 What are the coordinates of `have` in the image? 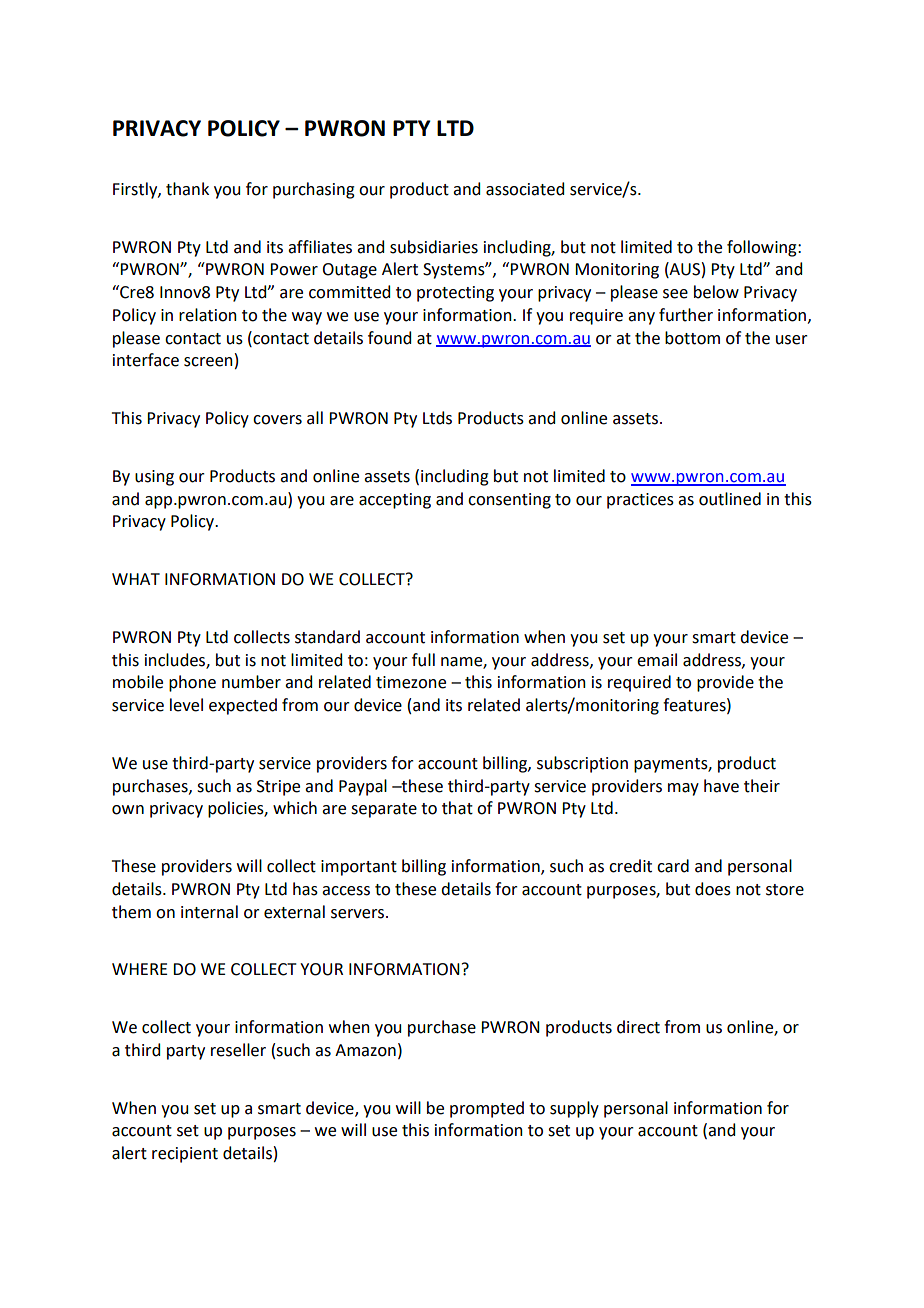 It's located at (721, 786).
